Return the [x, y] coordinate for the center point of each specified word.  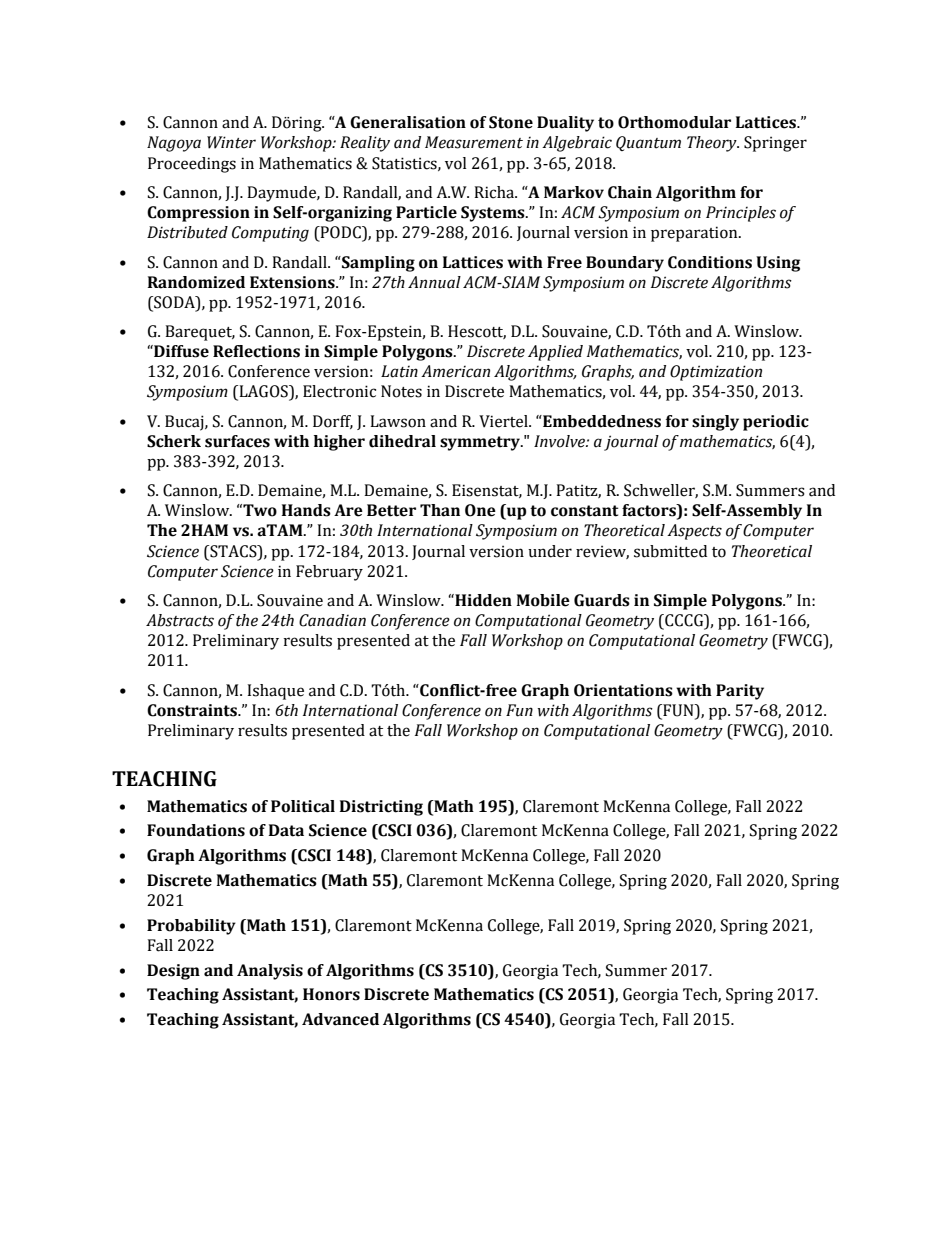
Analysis [270, 972]
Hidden [482, 600]
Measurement [474, 142]
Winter [231, 142]
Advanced [340, 1019]
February [329, 573]
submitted [670, 551]
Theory [713, 144]
